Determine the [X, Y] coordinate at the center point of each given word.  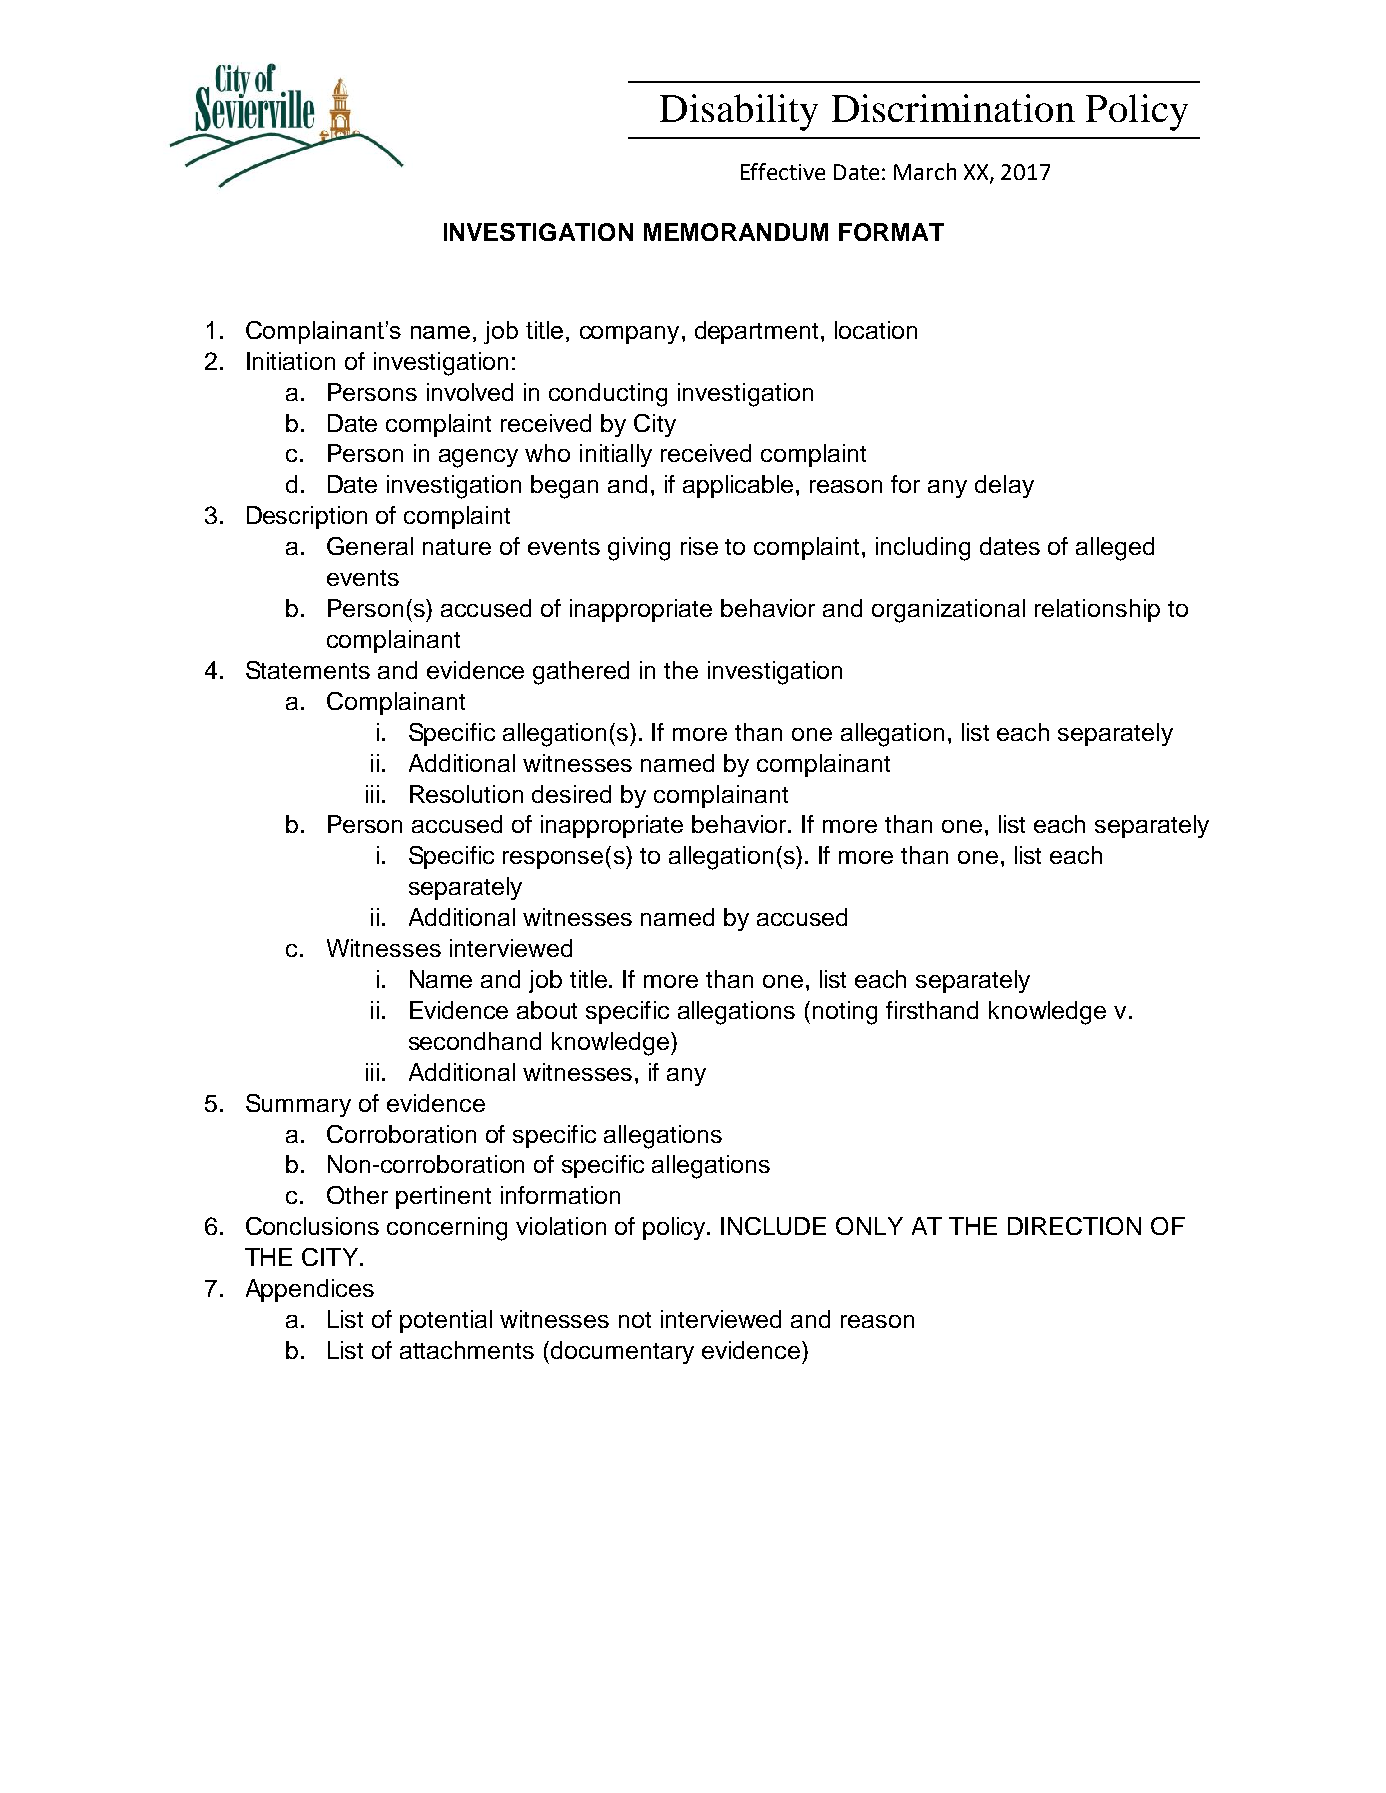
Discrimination [953, 108]
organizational [948, 611]
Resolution [466, 794]
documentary [622, 1352]
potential [446, 1321]
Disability [739, 112]
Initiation [291, 361]
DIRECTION [1074, 1226]
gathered [581, 673]
